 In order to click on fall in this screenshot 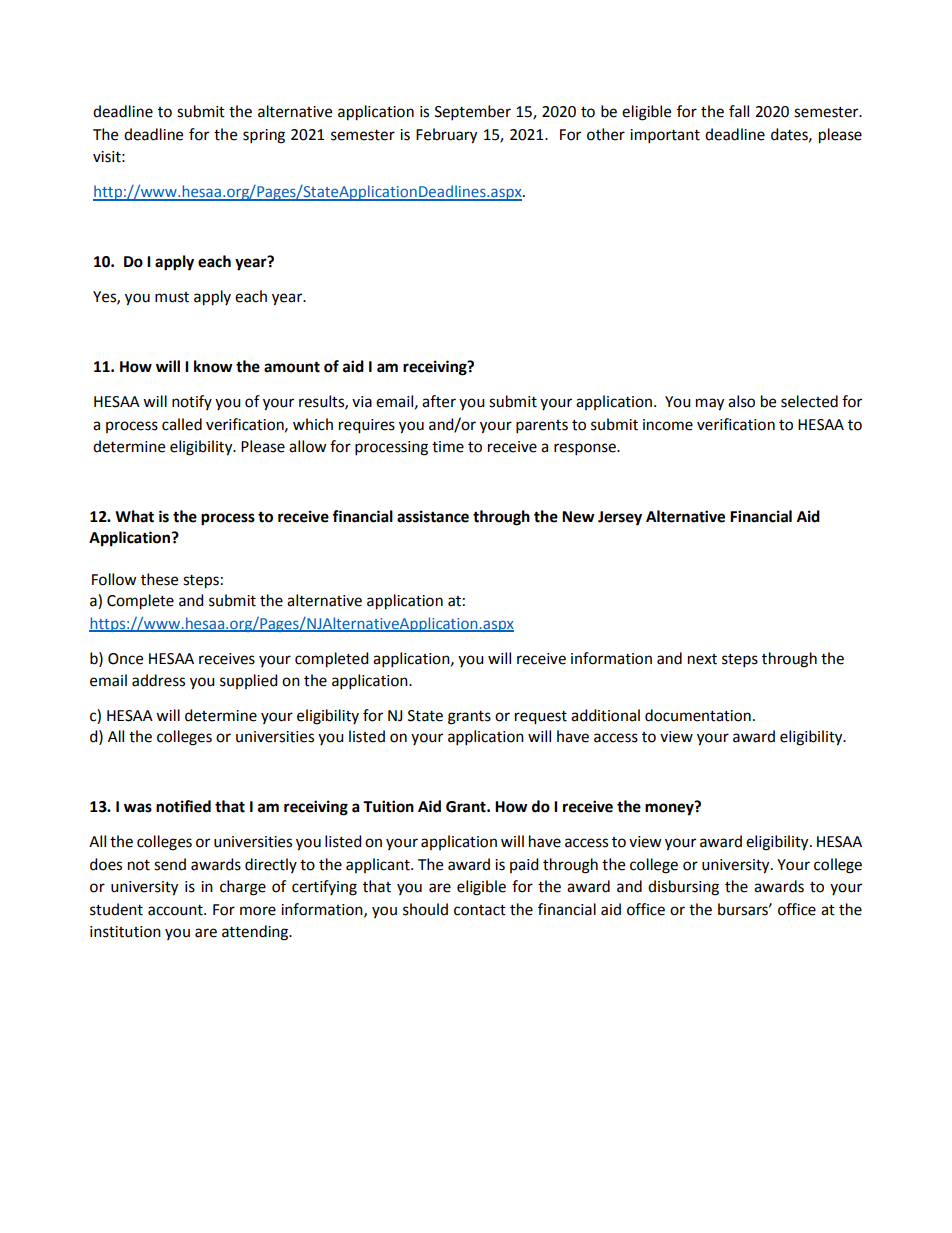, I will do `click(739, 111)`.
